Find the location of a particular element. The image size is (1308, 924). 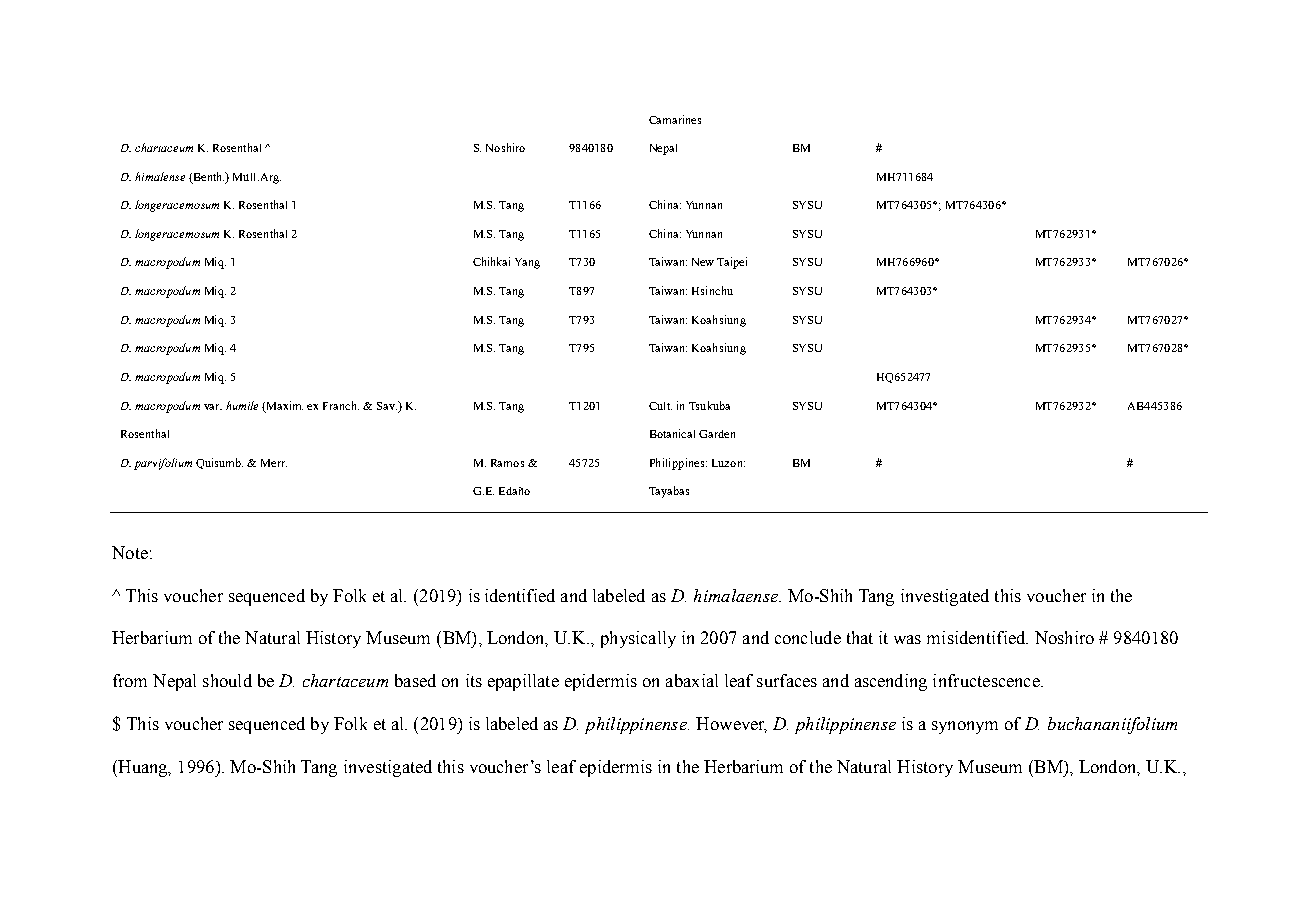

However is located at coordinates (731, 725).
